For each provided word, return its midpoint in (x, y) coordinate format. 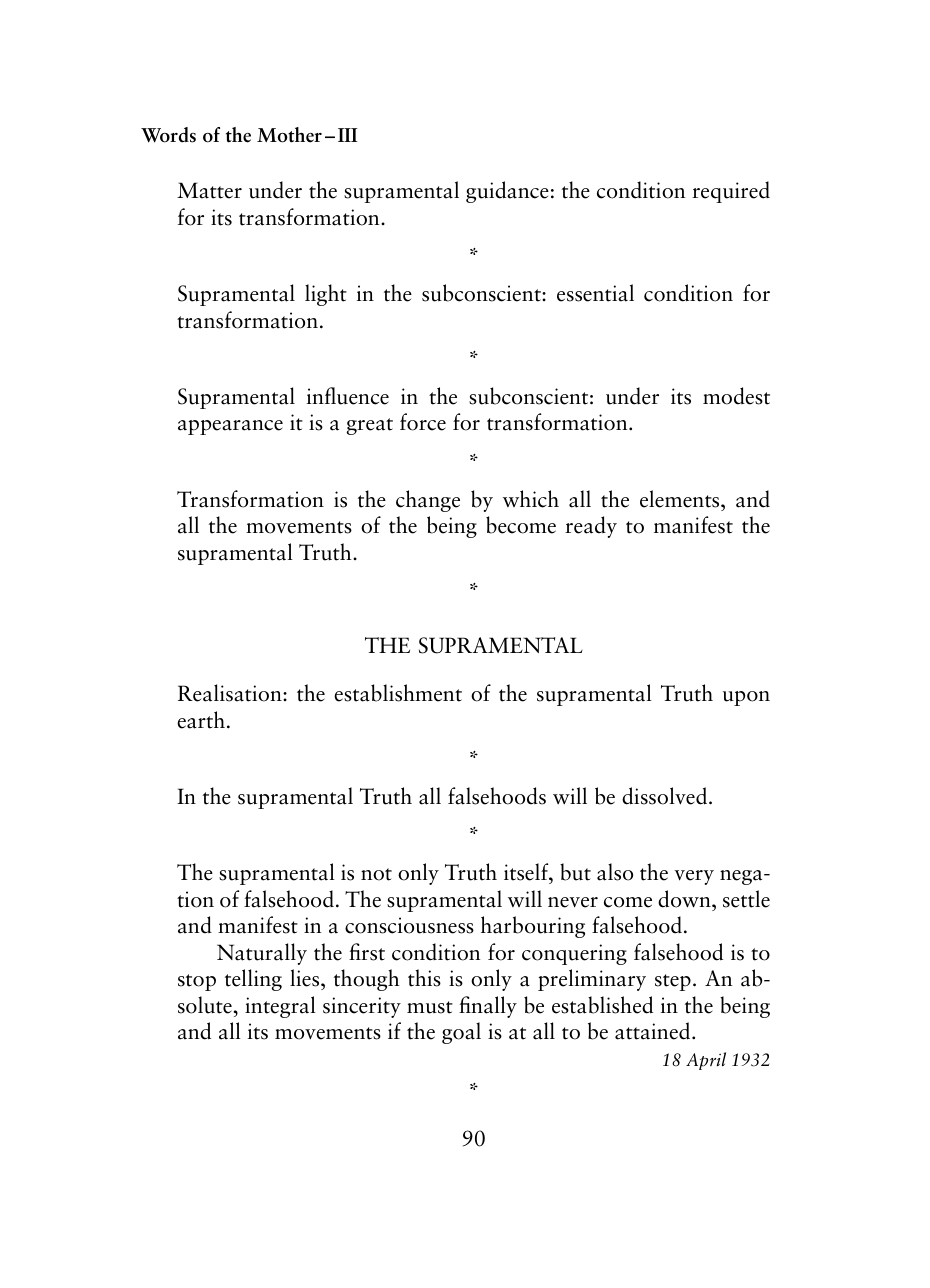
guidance (507, 192)
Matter (209, 190)
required (731, 192)
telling (253, 980)
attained (654, 1031)
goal (461, 1033)
